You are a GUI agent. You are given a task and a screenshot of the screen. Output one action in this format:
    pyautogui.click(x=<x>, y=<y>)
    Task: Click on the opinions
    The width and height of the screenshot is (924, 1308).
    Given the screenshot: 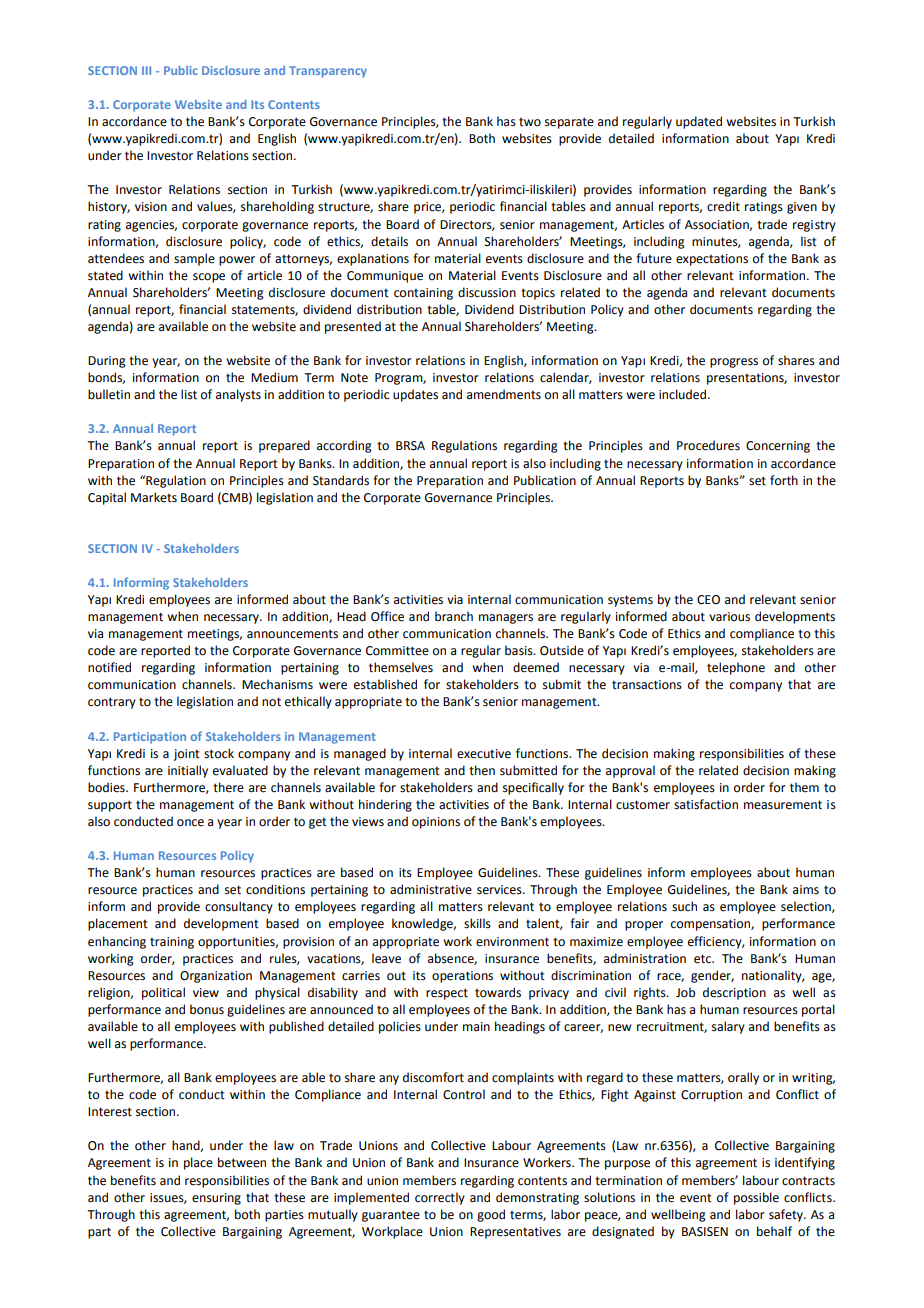 What is the action you would take?
    pyautogui.click(x=436, y=823)
